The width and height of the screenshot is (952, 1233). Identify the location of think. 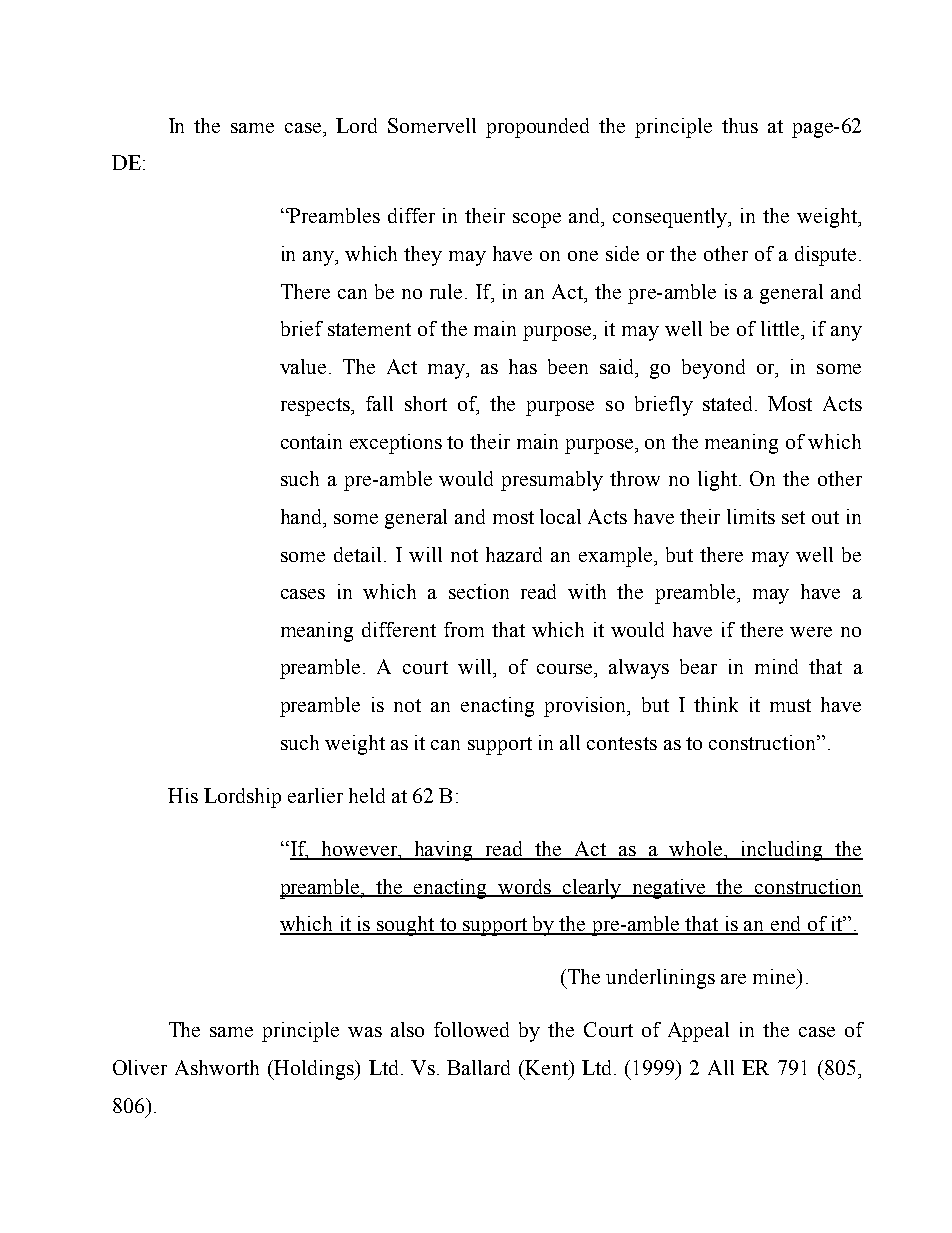
(716, 704).
